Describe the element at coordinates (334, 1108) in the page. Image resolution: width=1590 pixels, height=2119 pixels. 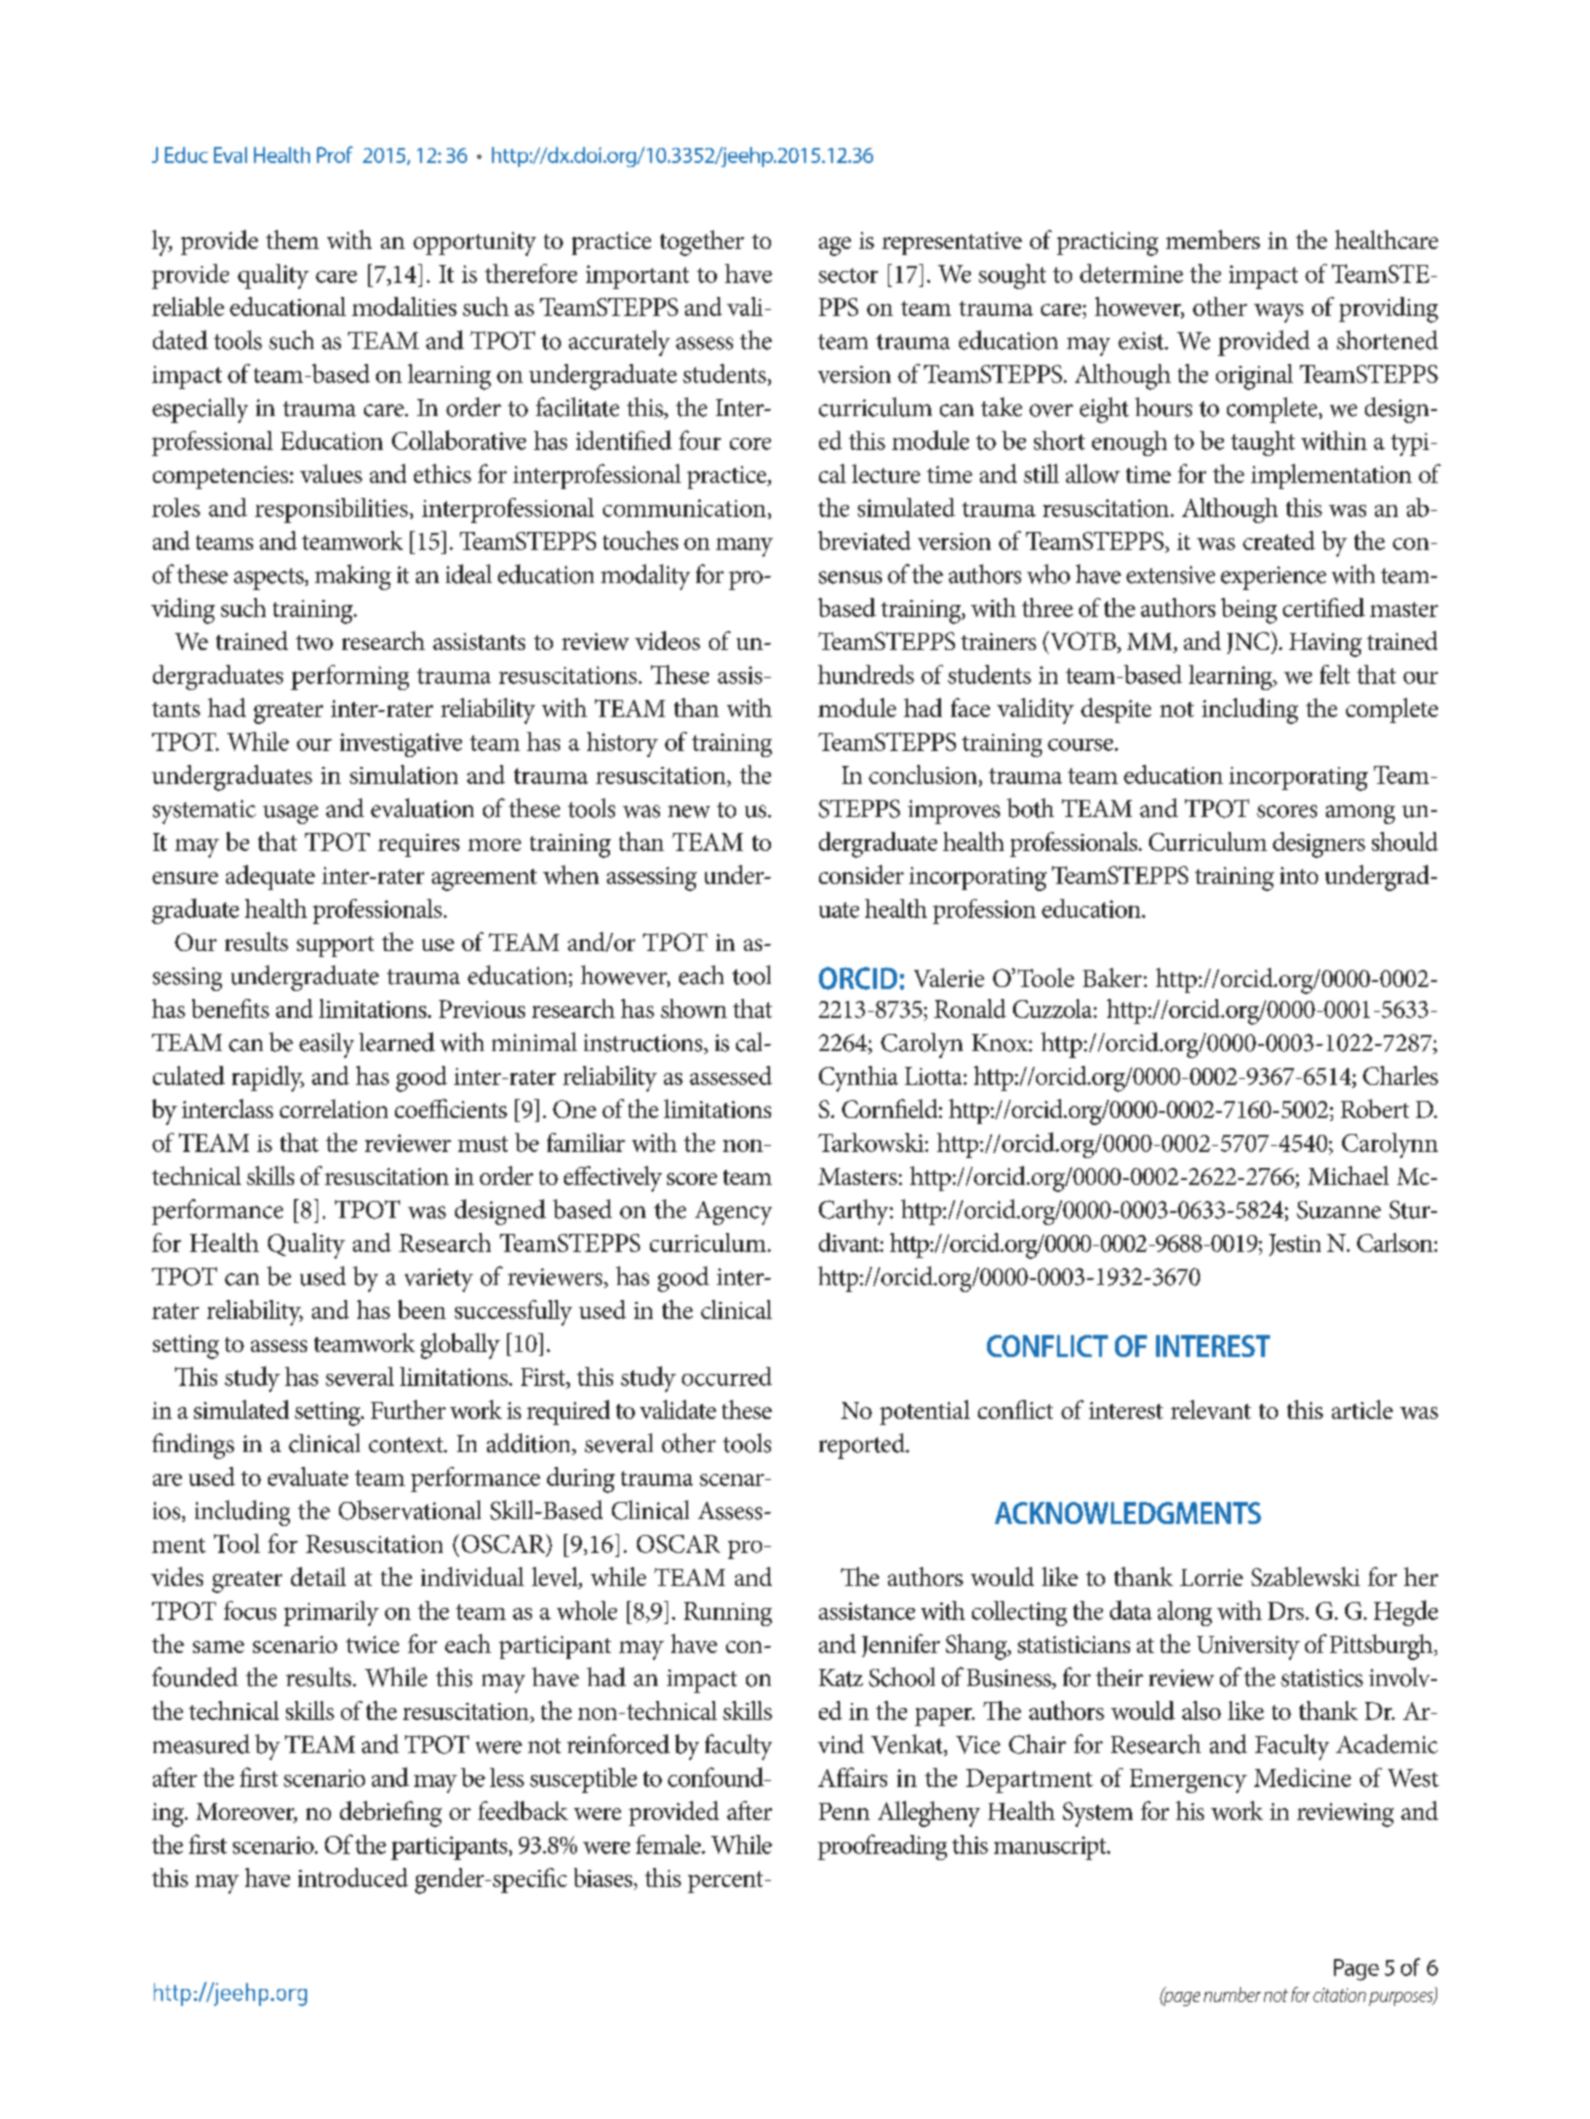
I see `correlation` at that location.
